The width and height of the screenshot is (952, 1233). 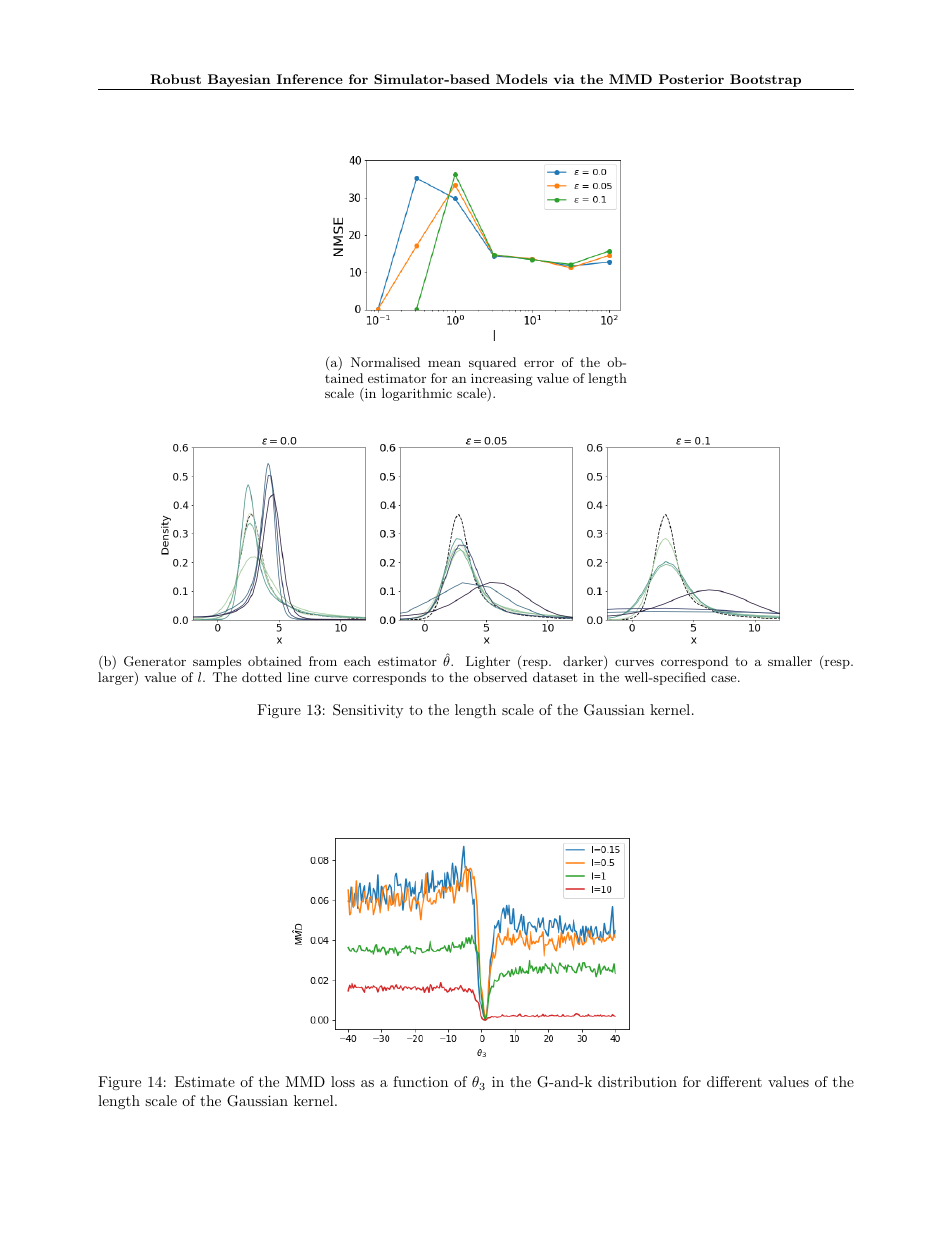 I want to click on Posterior, so click(x=691, y=79).
